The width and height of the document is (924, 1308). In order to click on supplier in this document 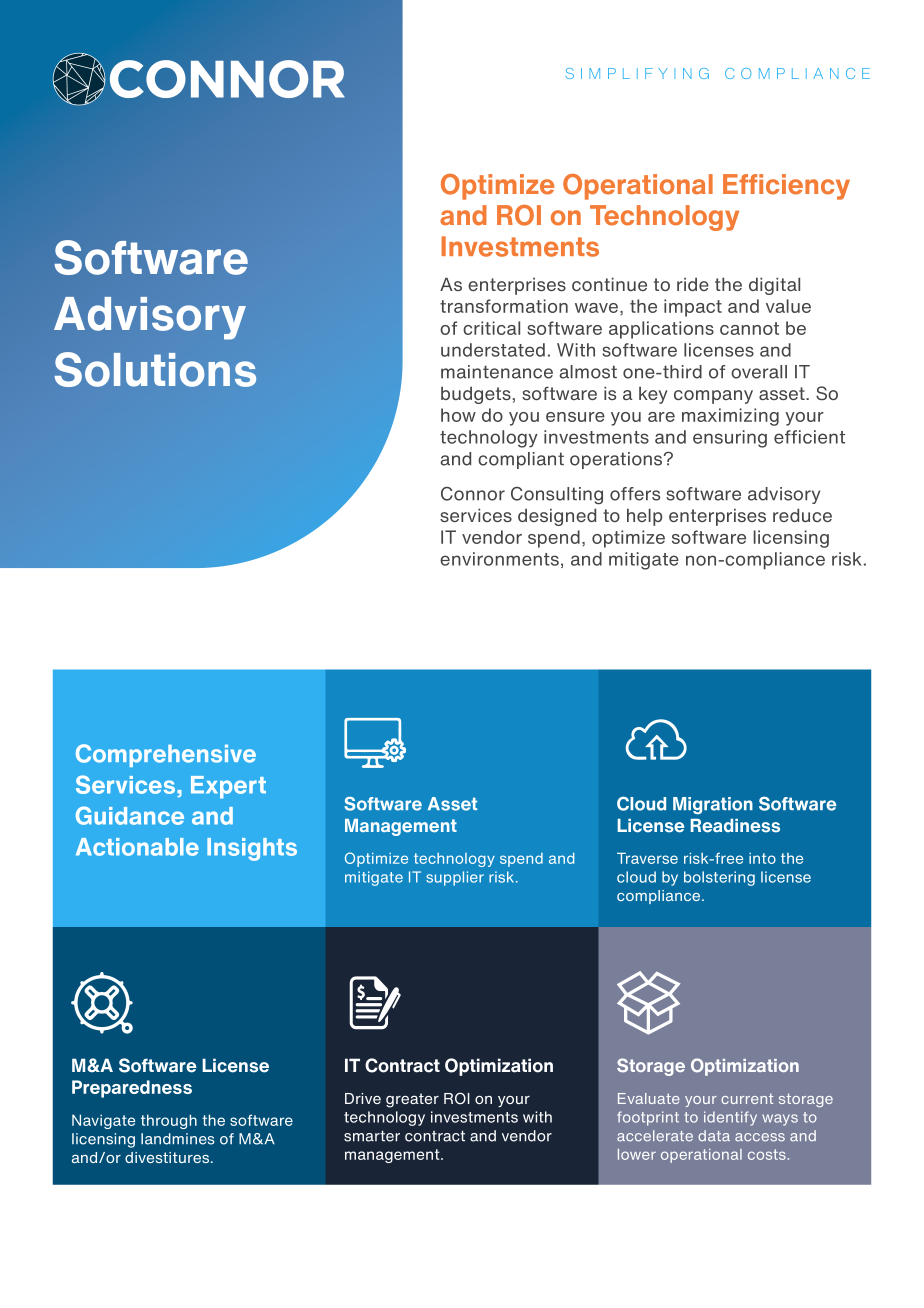, I will do `click(455, 878)`.
